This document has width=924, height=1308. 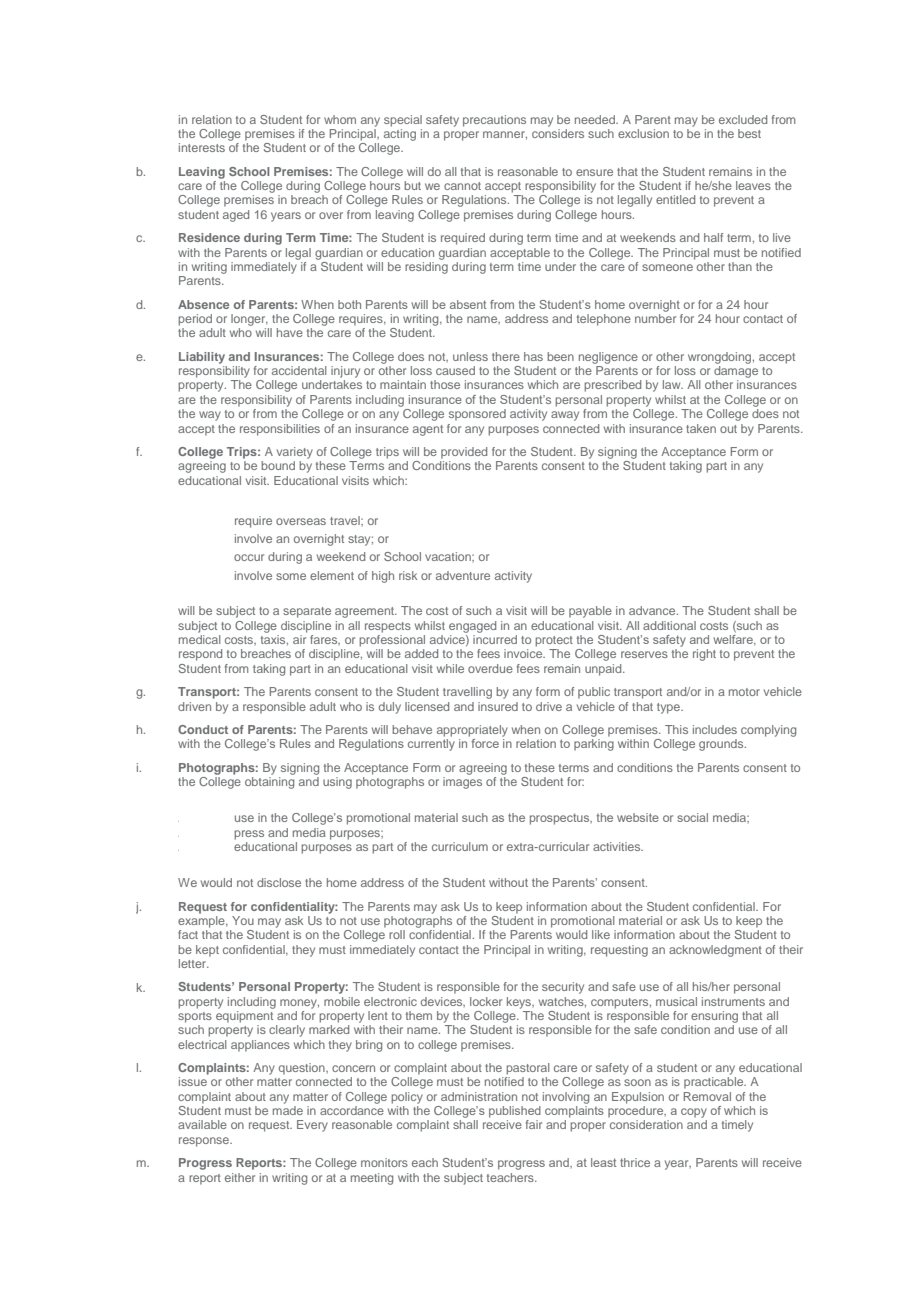 I want to click on taken, so click(x=701, y=428).
